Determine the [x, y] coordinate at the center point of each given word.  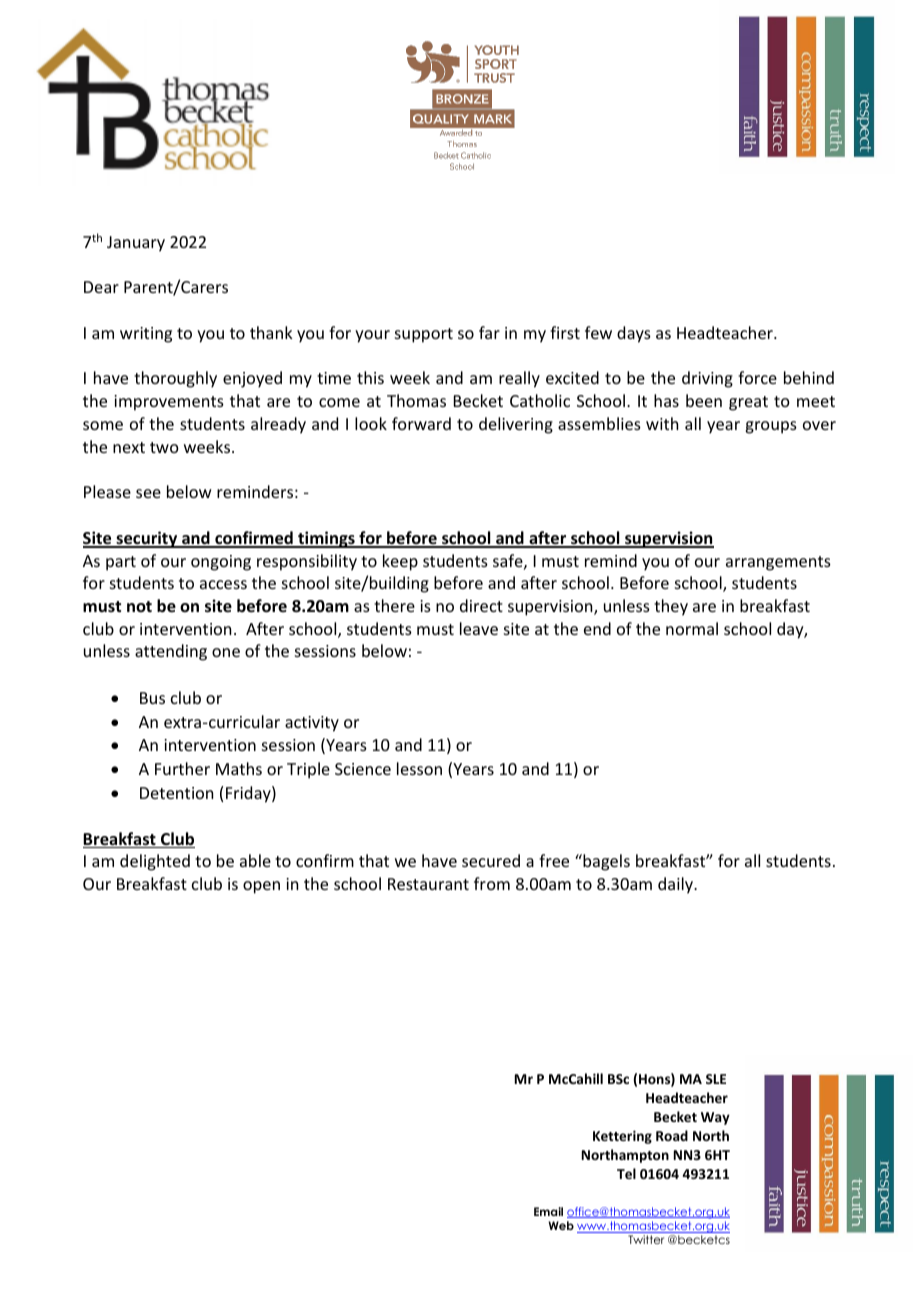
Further [182, 768]
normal [692, 628]
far [489, 332]
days [634, 334]
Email [548, 1211]
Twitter [646, 1239]
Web [561, 1225]
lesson [419, 768]
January [136, 244]
